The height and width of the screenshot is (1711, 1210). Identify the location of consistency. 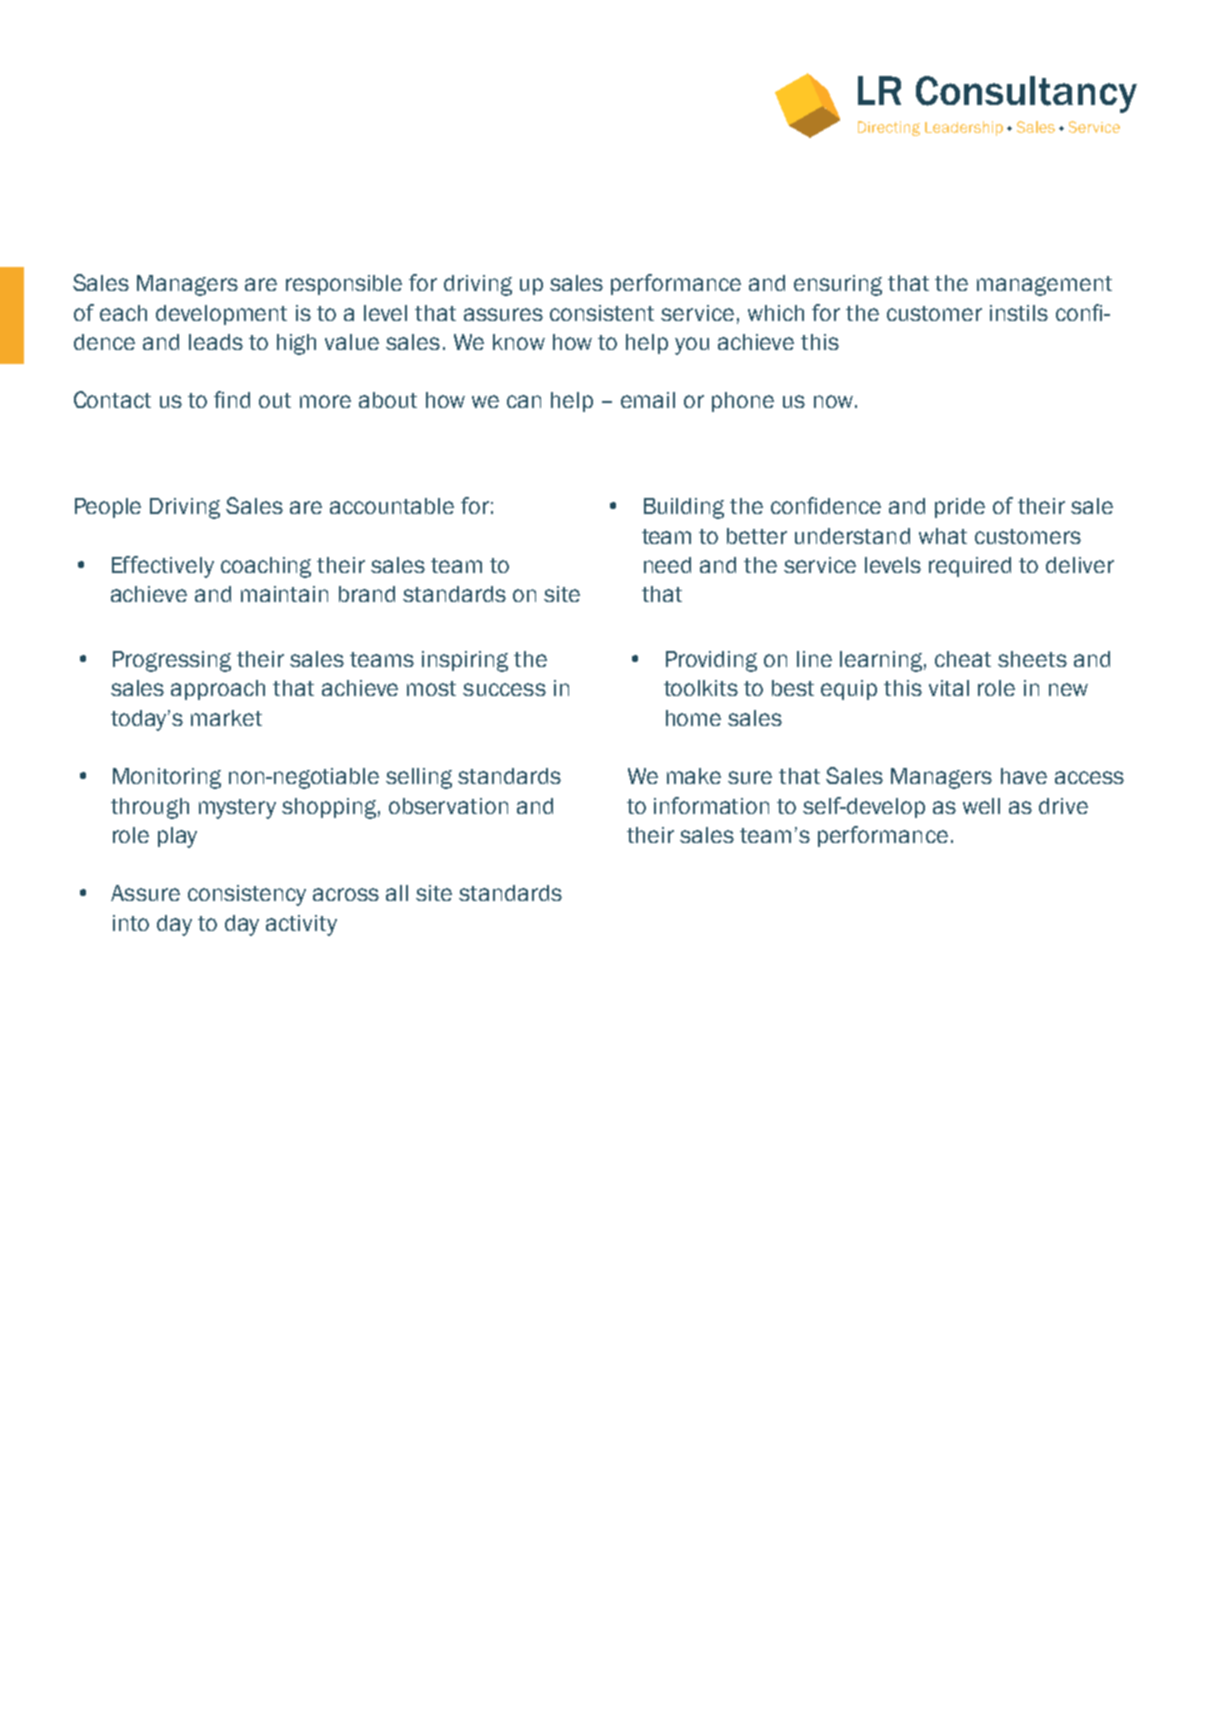
(247, 895).
